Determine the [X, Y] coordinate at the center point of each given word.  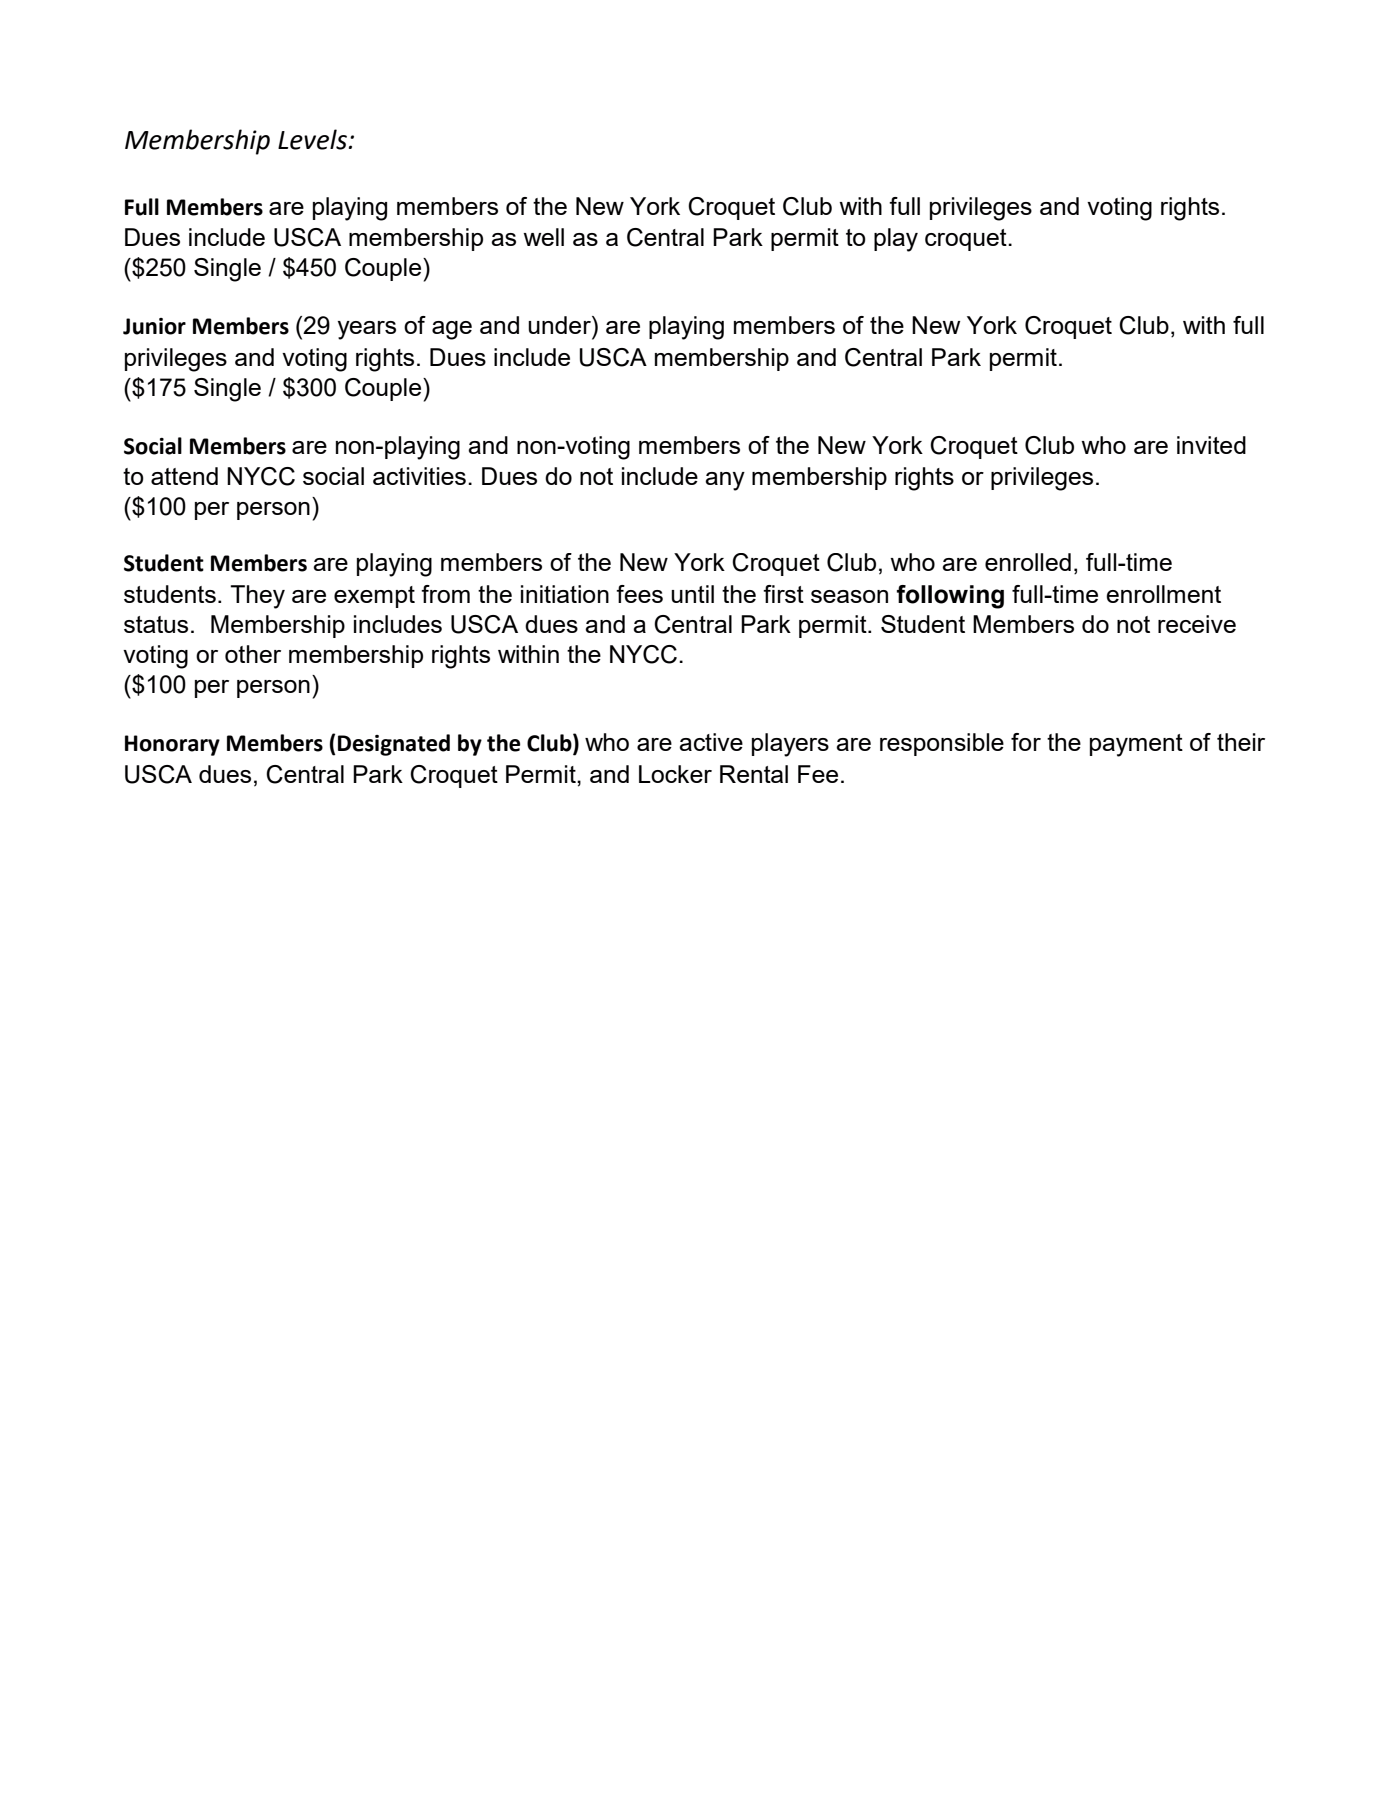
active [711, 742]
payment [1136, 745]
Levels [312, 139]
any [725, 481]
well [543, 237]
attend [184, 476]
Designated [394, 745]
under [560, 325]
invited [1211, 445]
